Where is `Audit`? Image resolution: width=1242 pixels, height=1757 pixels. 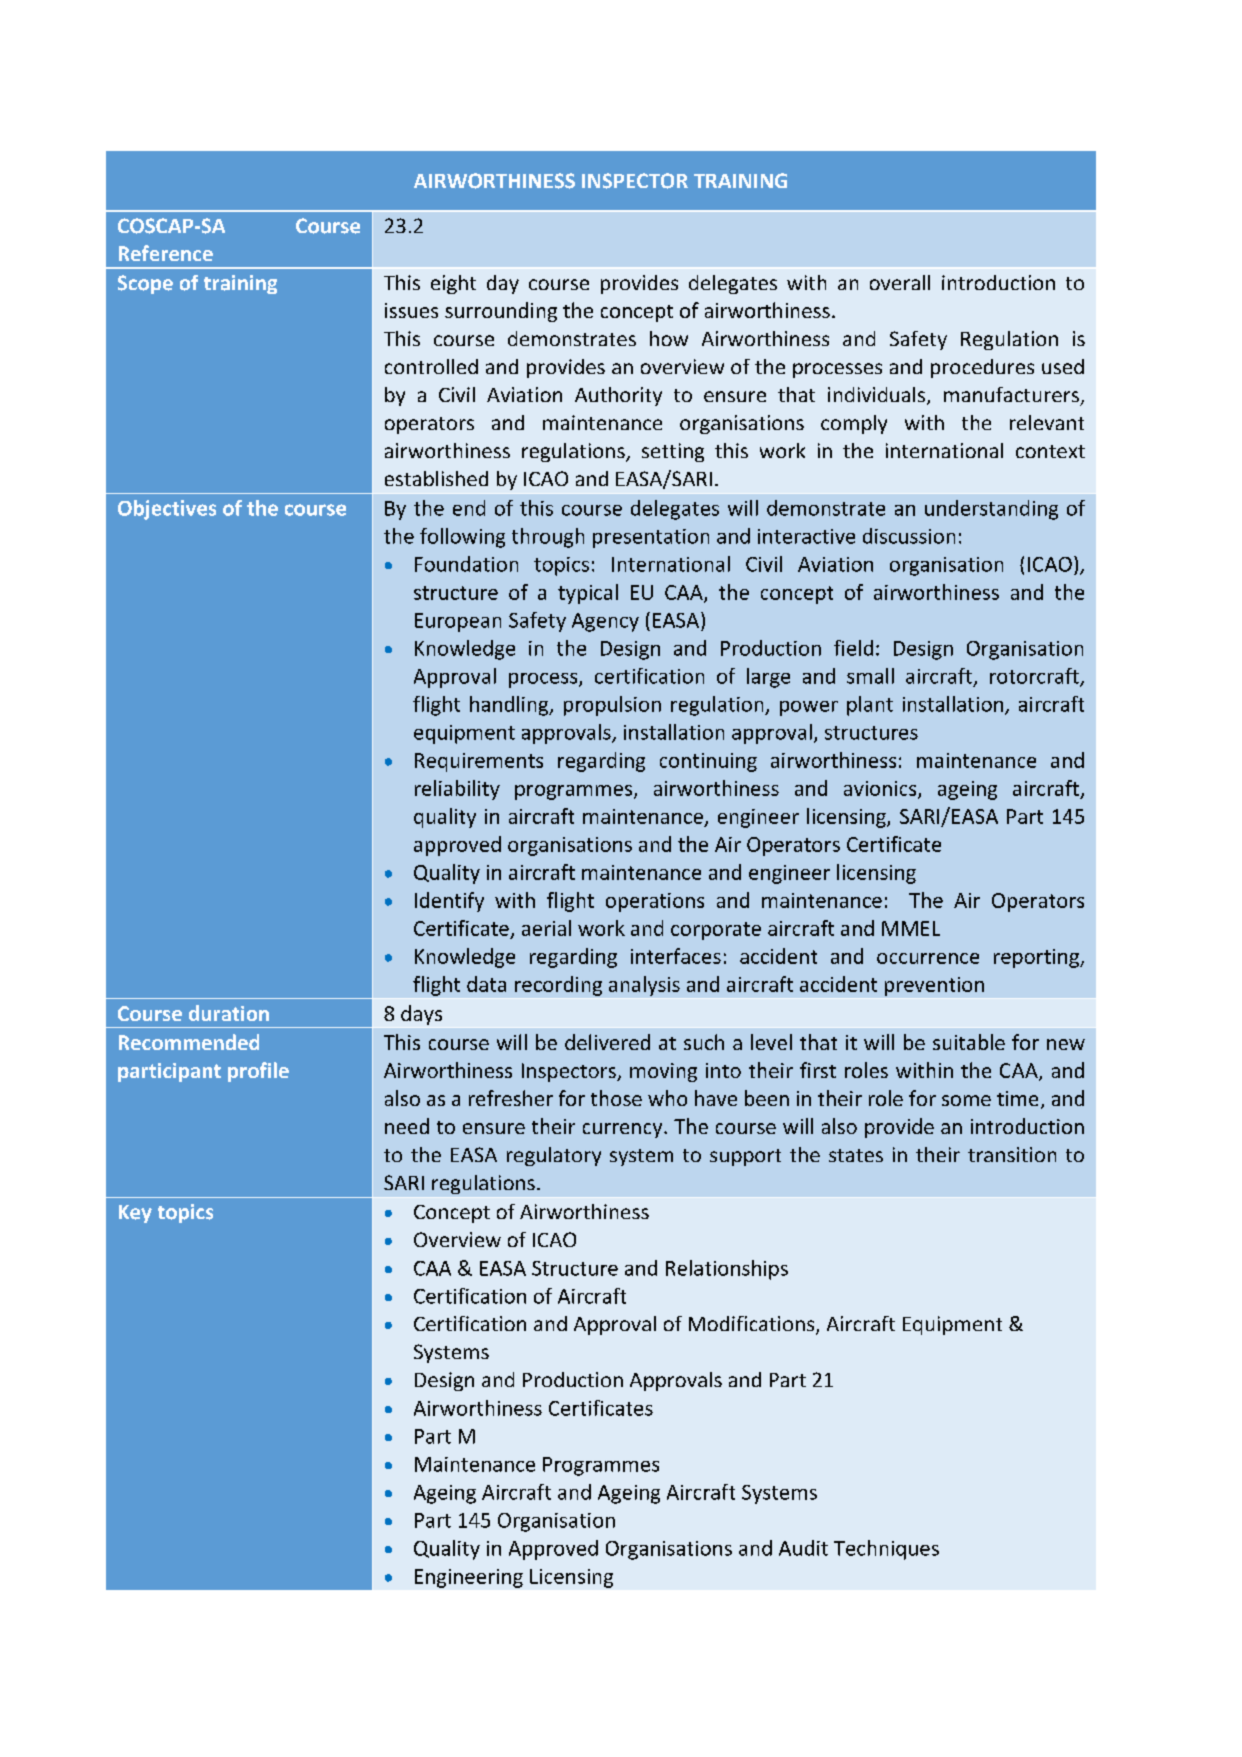 Audit is located at coordinates (803, 1548).
